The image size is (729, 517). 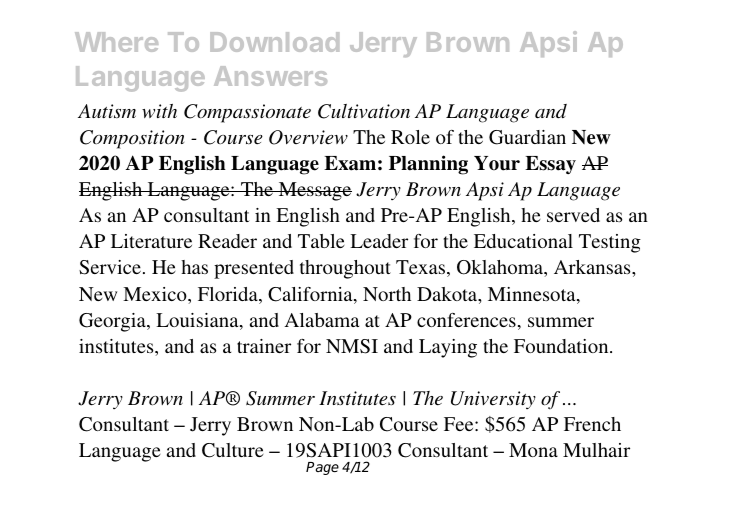 What do you see at coordinates (274, 42) in the screenshot?
I see `Download` at bounding box center [274, 42].
